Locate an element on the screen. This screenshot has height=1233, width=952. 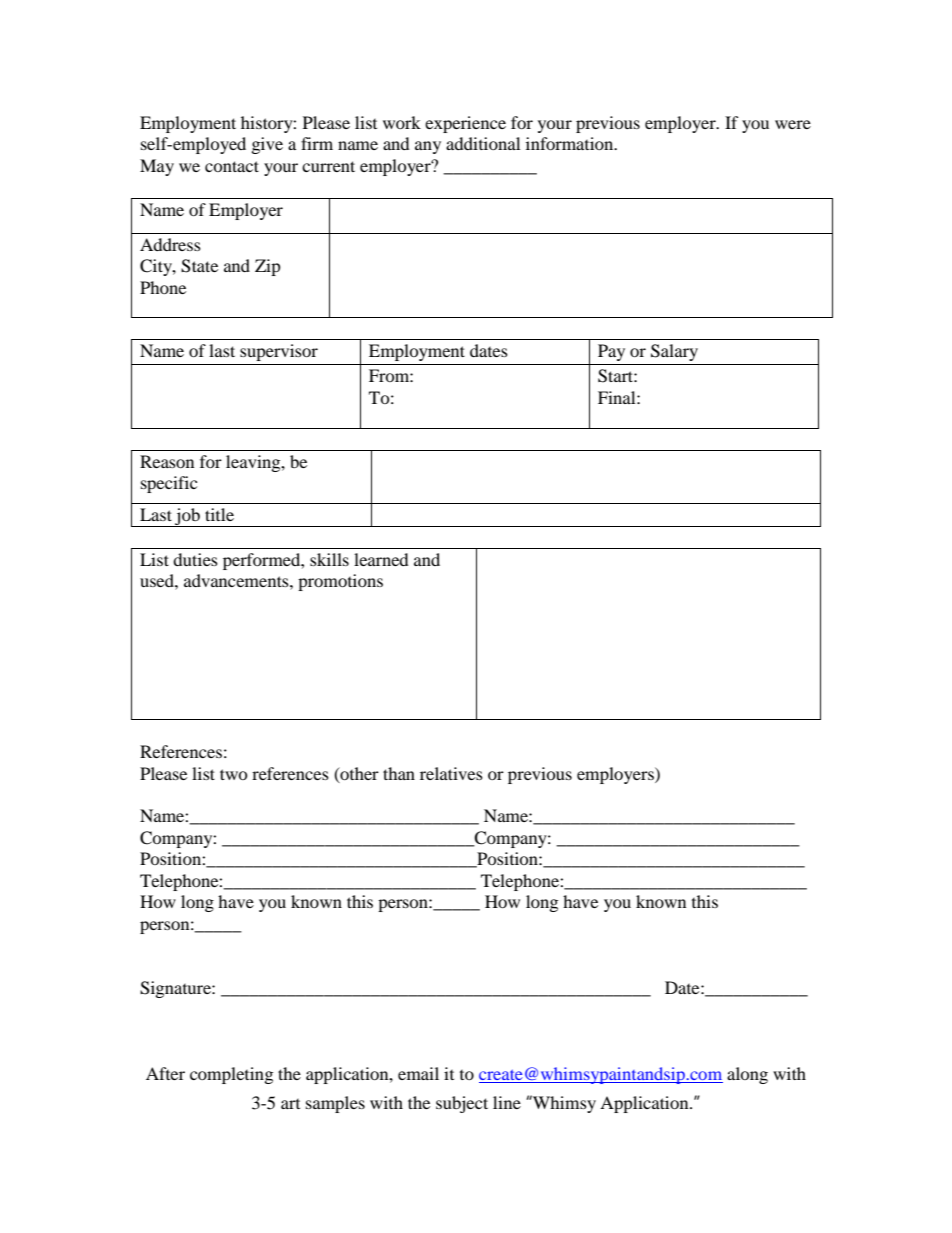
subject is located at coordinates (462, 1104).
